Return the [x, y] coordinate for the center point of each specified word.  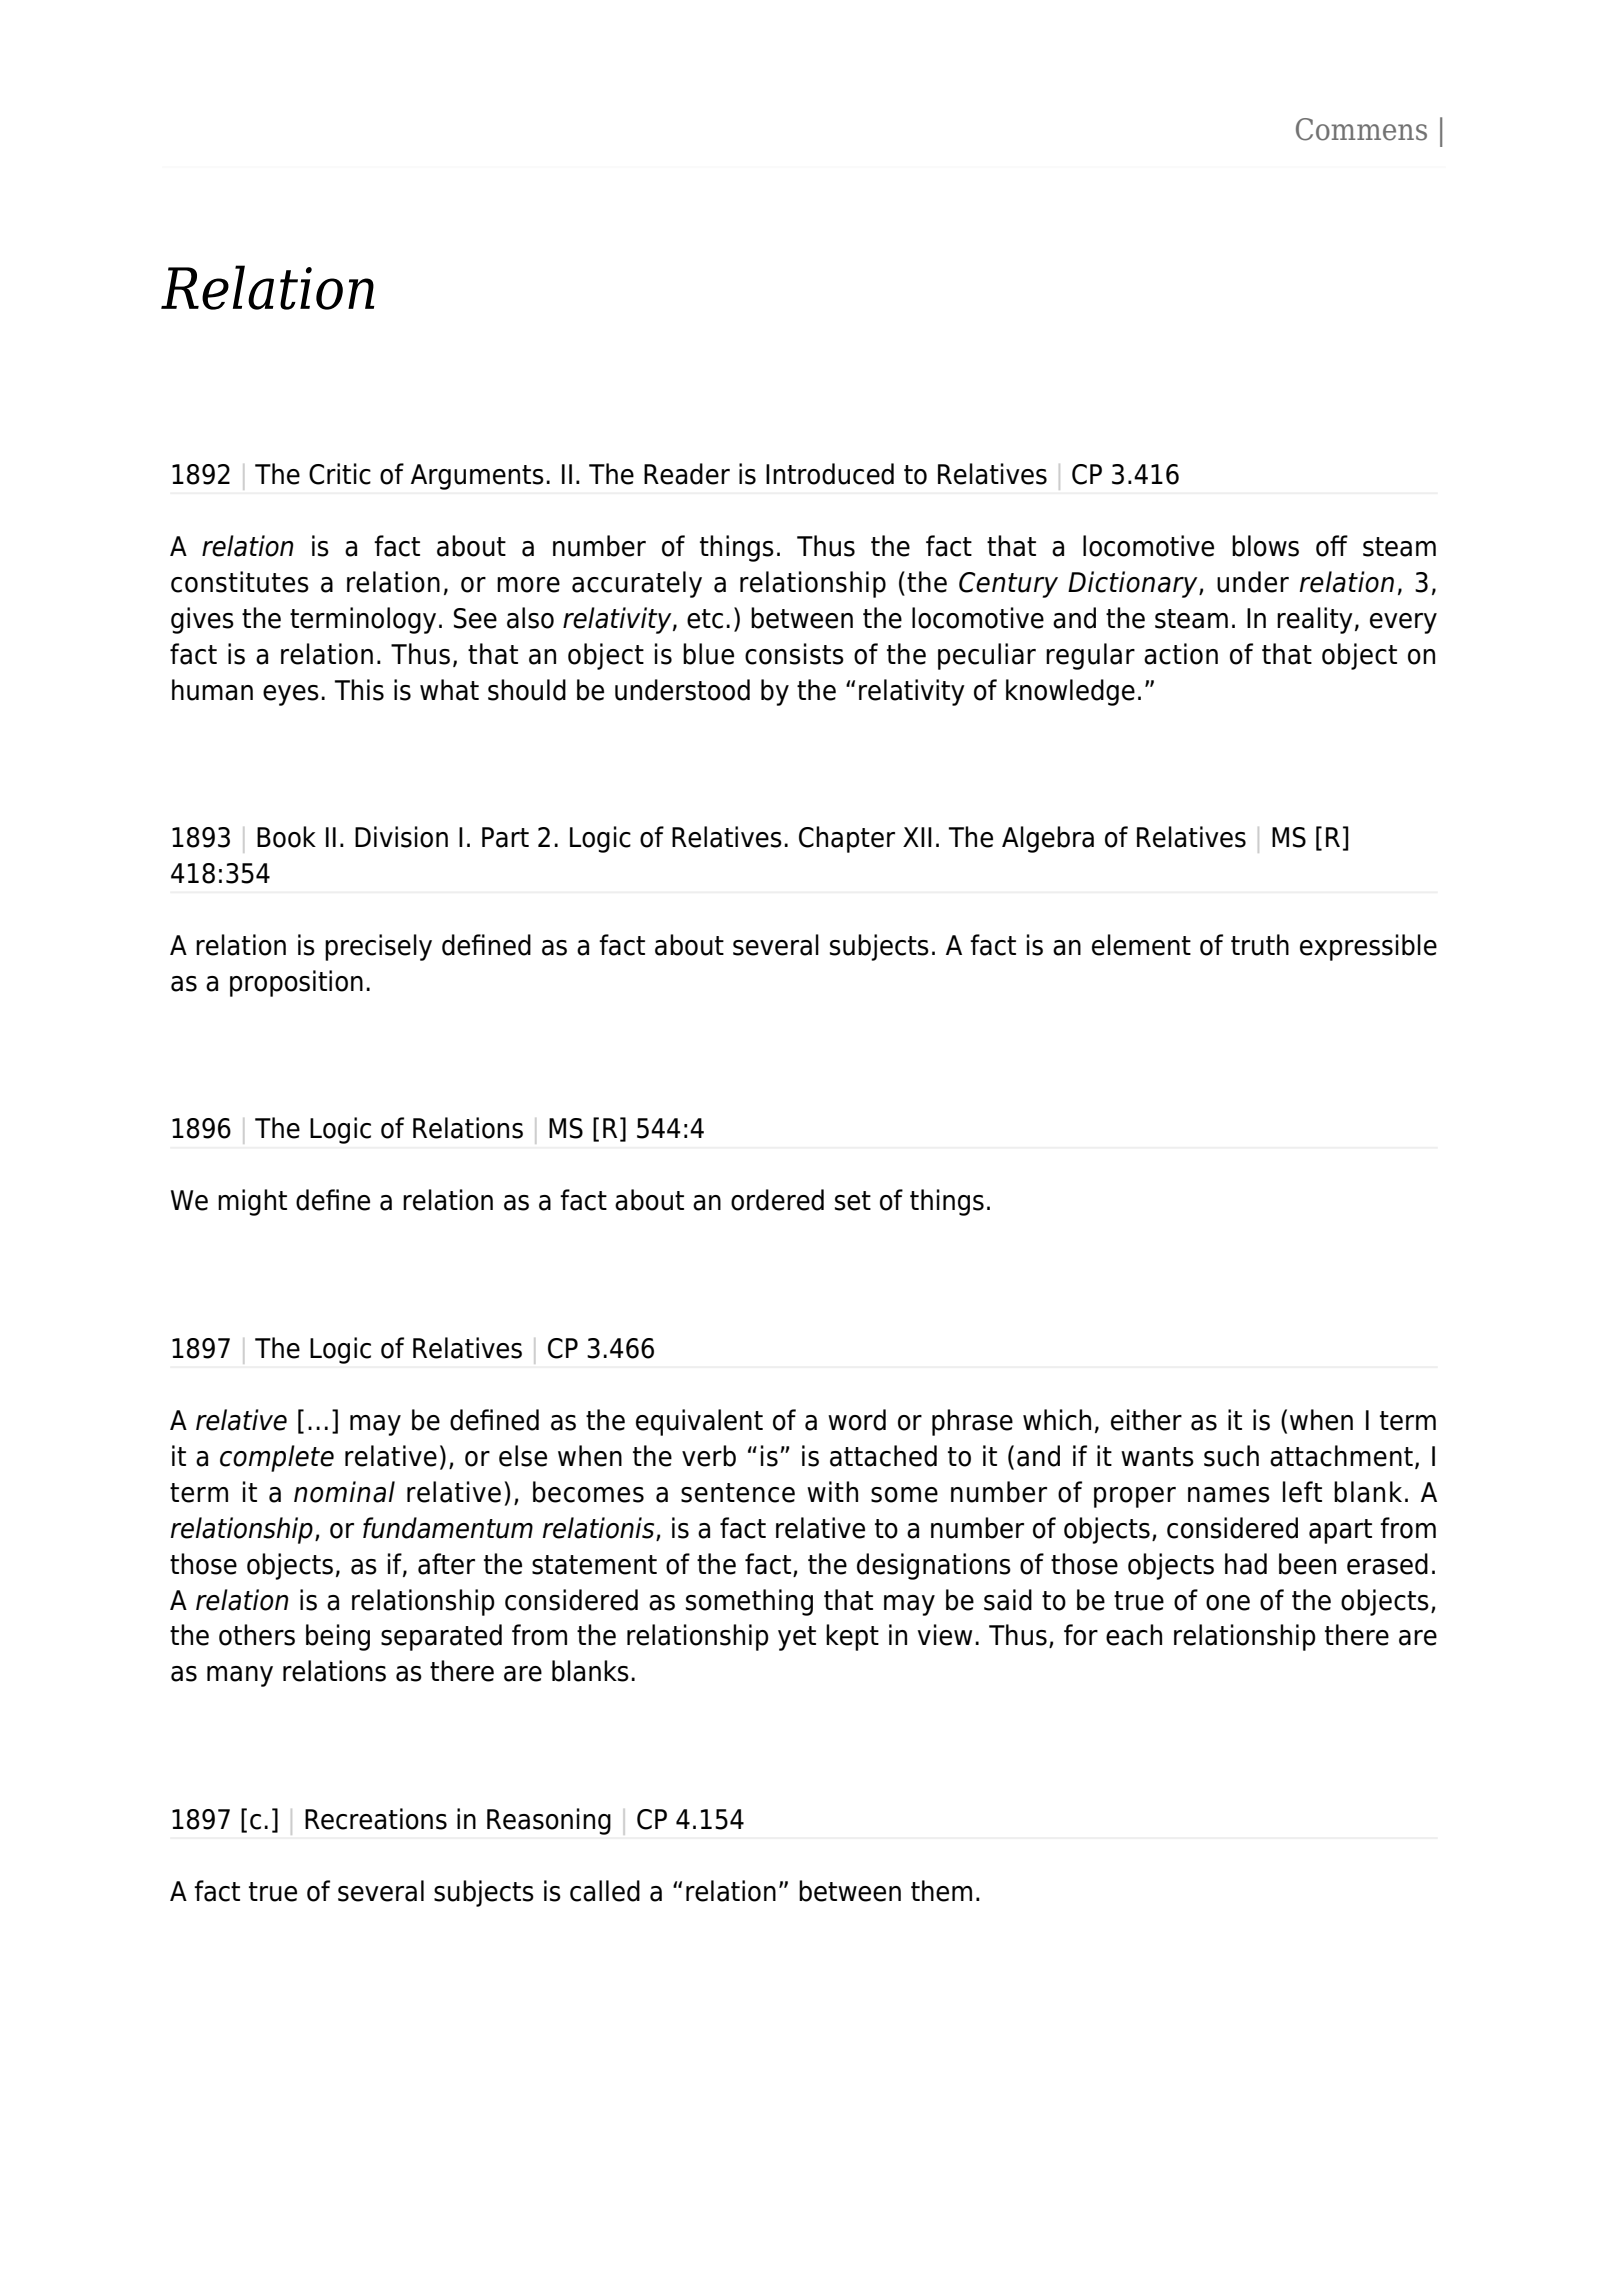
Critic [340, 474]
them [941, 1891]
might [252, 1202]
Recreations [376, 1819]
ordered [777, 1200]
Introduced [830, 474]
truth [1260, 945]
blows [1265, 546]
